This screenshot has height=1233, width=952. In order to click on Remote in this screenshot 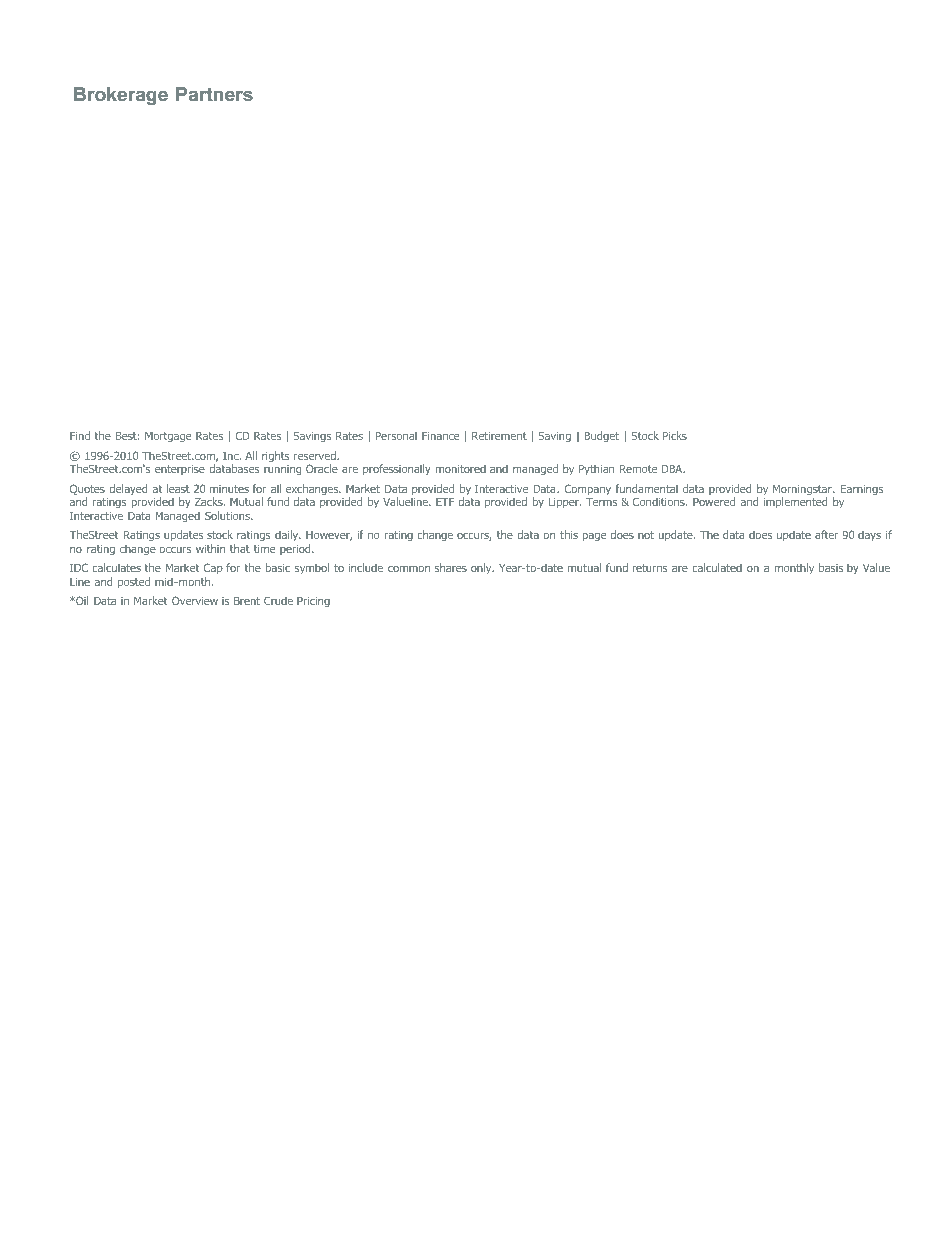, I will do `click(638, 469)`.
